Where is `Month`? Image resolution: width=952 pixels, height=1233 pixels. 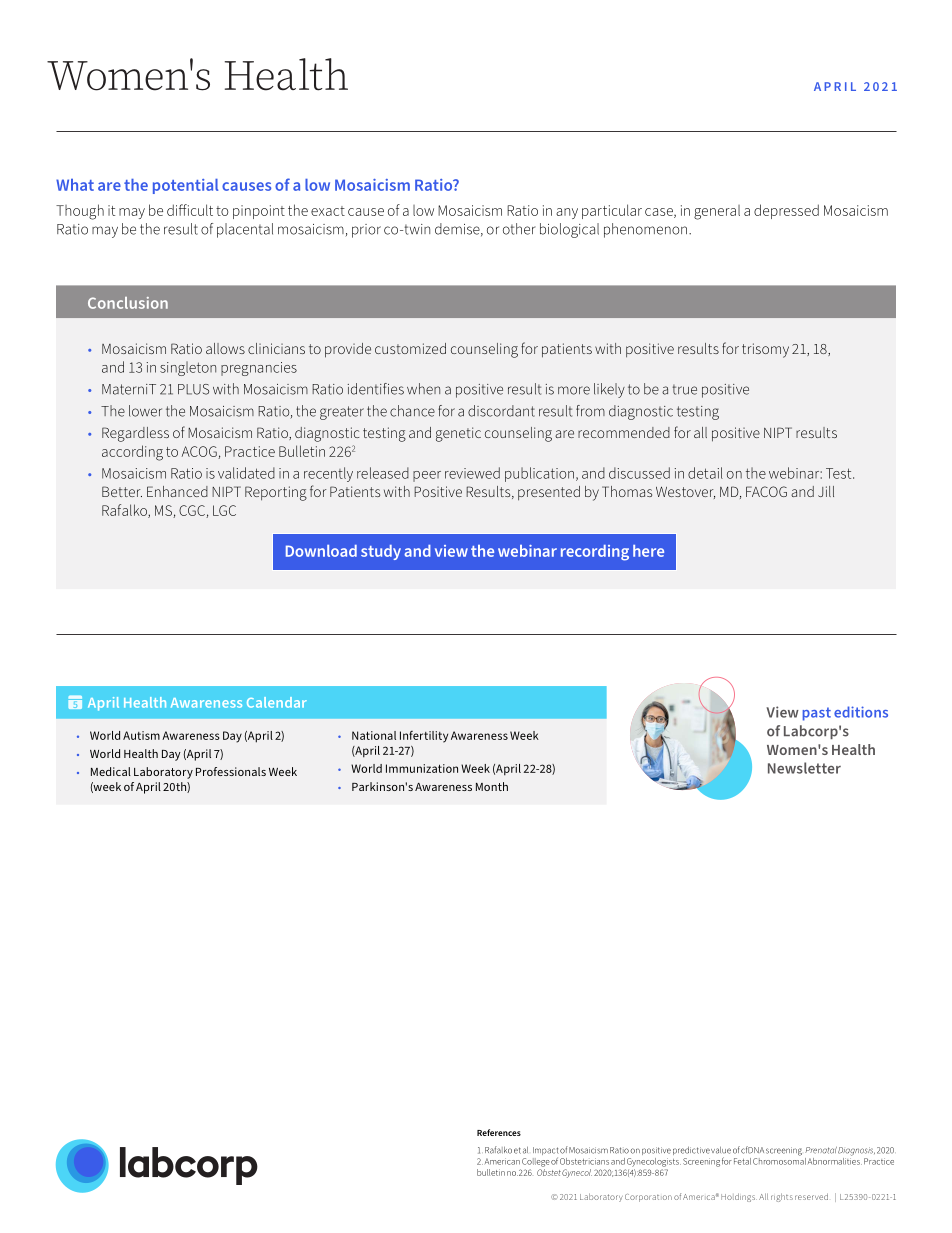 Month is located at coordinates (492, 786).
